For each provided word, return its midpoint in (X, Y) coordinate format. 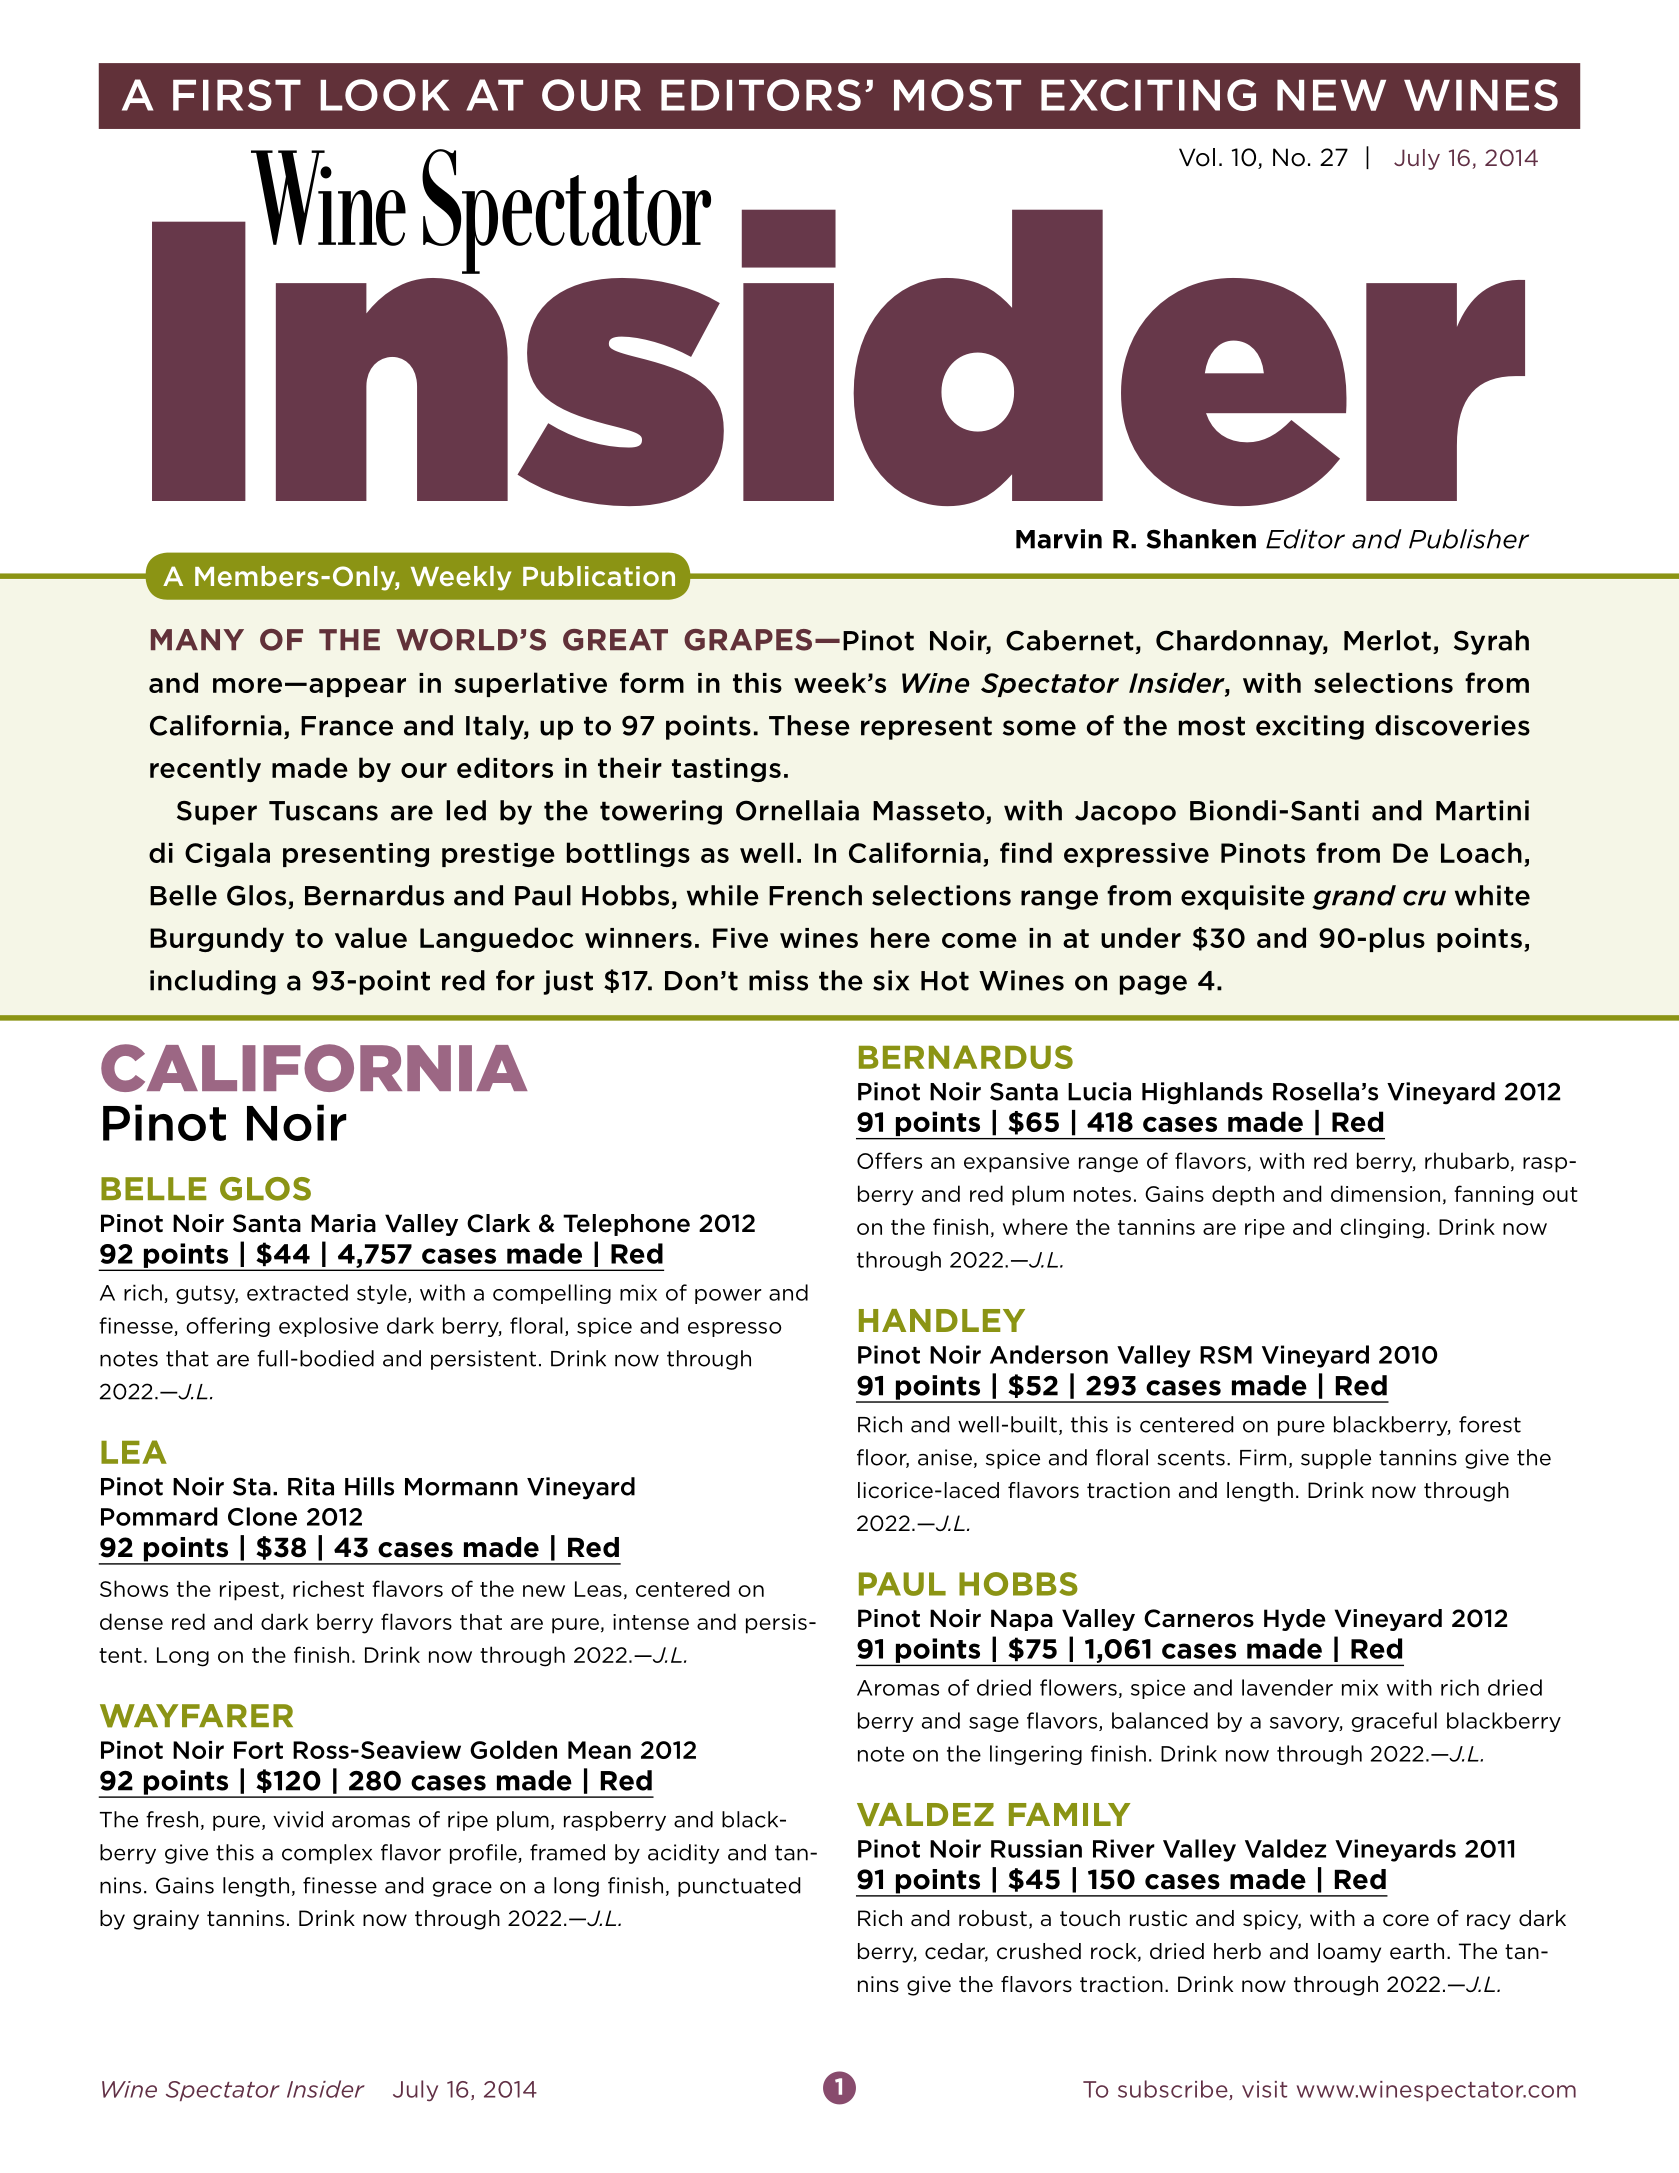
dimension (1385, 1193)
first (237, 95)
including (213, 982)
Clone (262, 1516)
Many (197, 639)
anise (945, 1457)
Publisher (1469, 539)
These (809, 725)
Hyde (1295, 1620)
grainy (166, 1920)
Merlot (1387, 640)
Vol (1197, 157)
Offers (889, 1160)
